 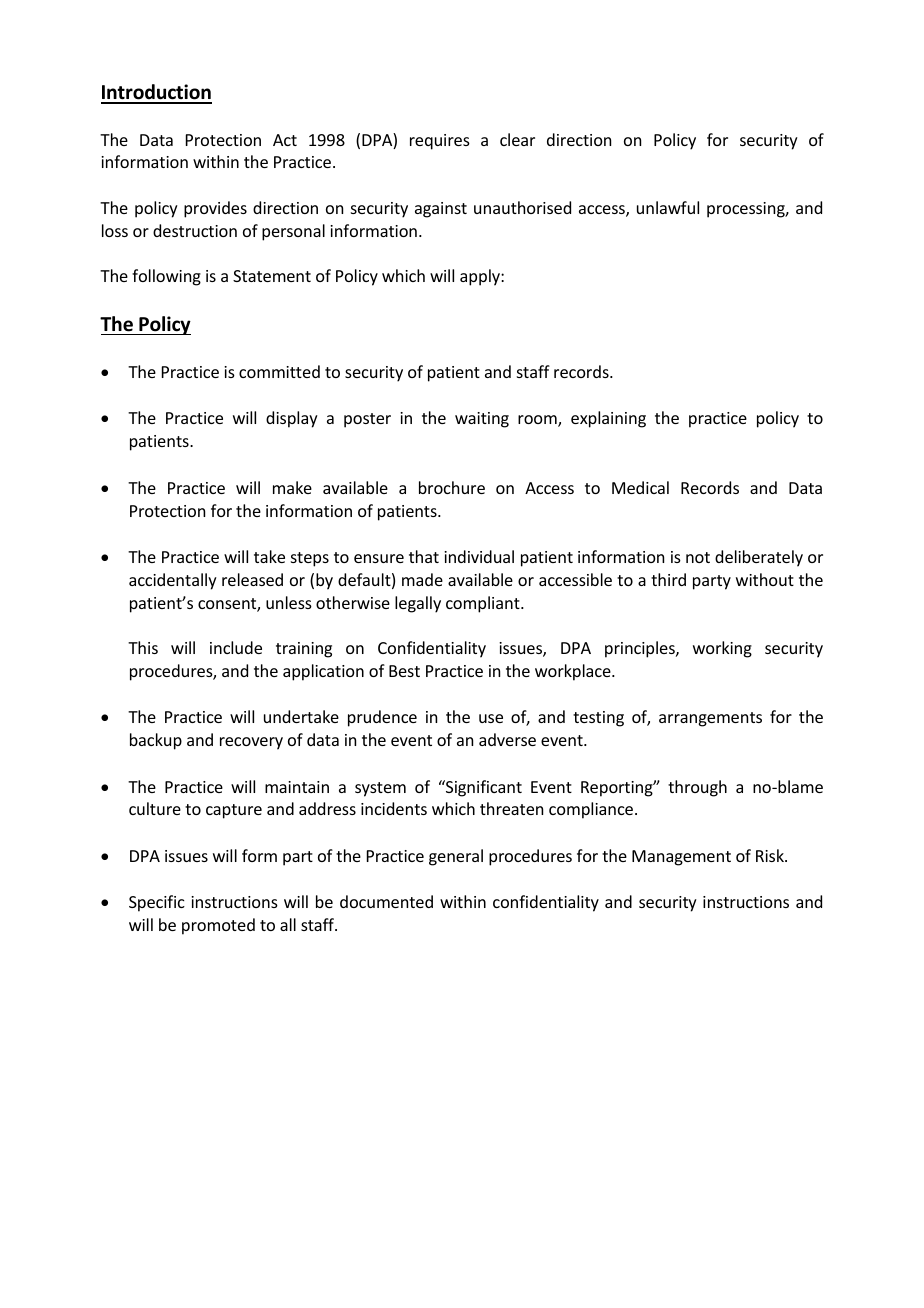 I want to click on Specific, so click(x=157, y=903).
